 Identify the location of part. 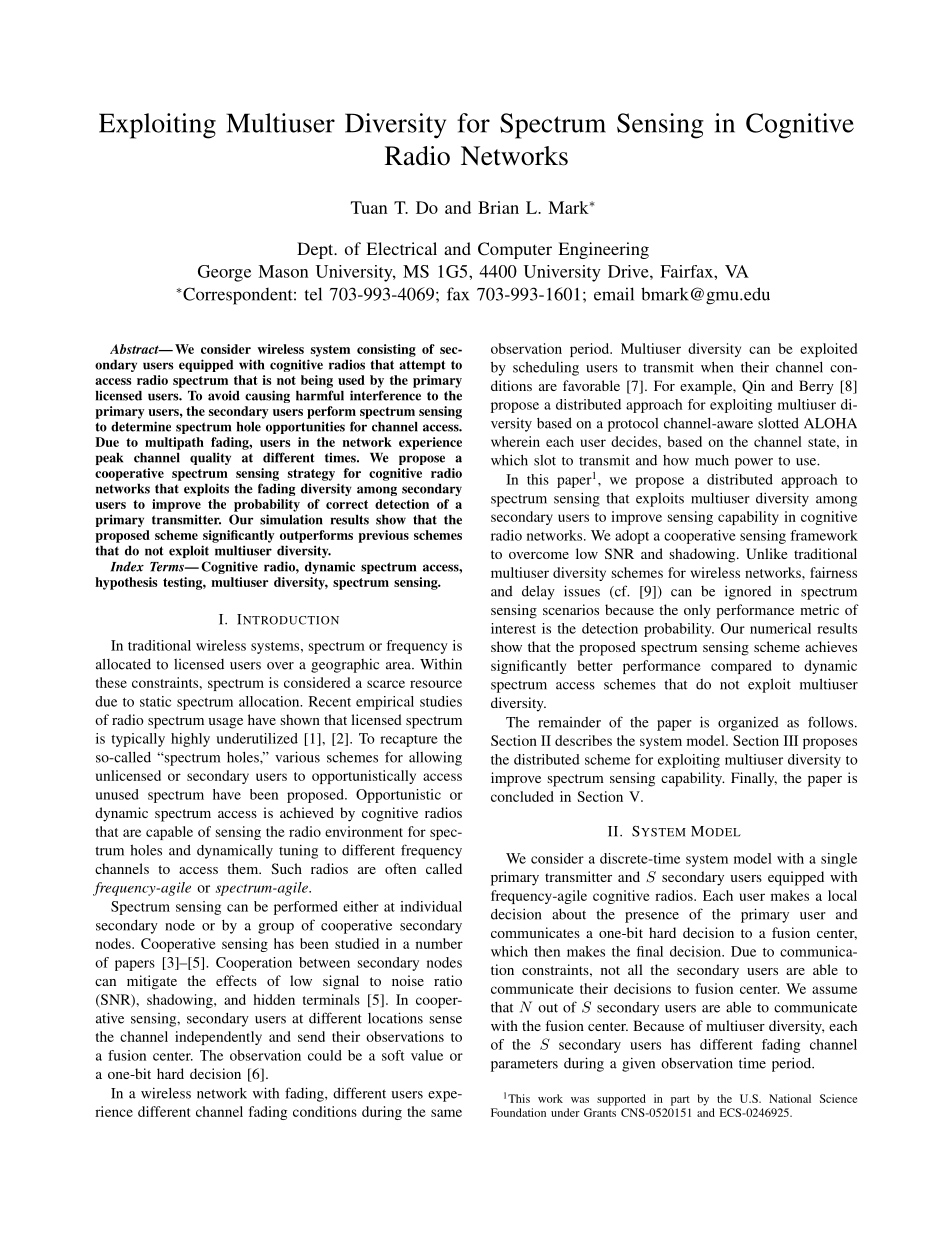
(680, 1101).
